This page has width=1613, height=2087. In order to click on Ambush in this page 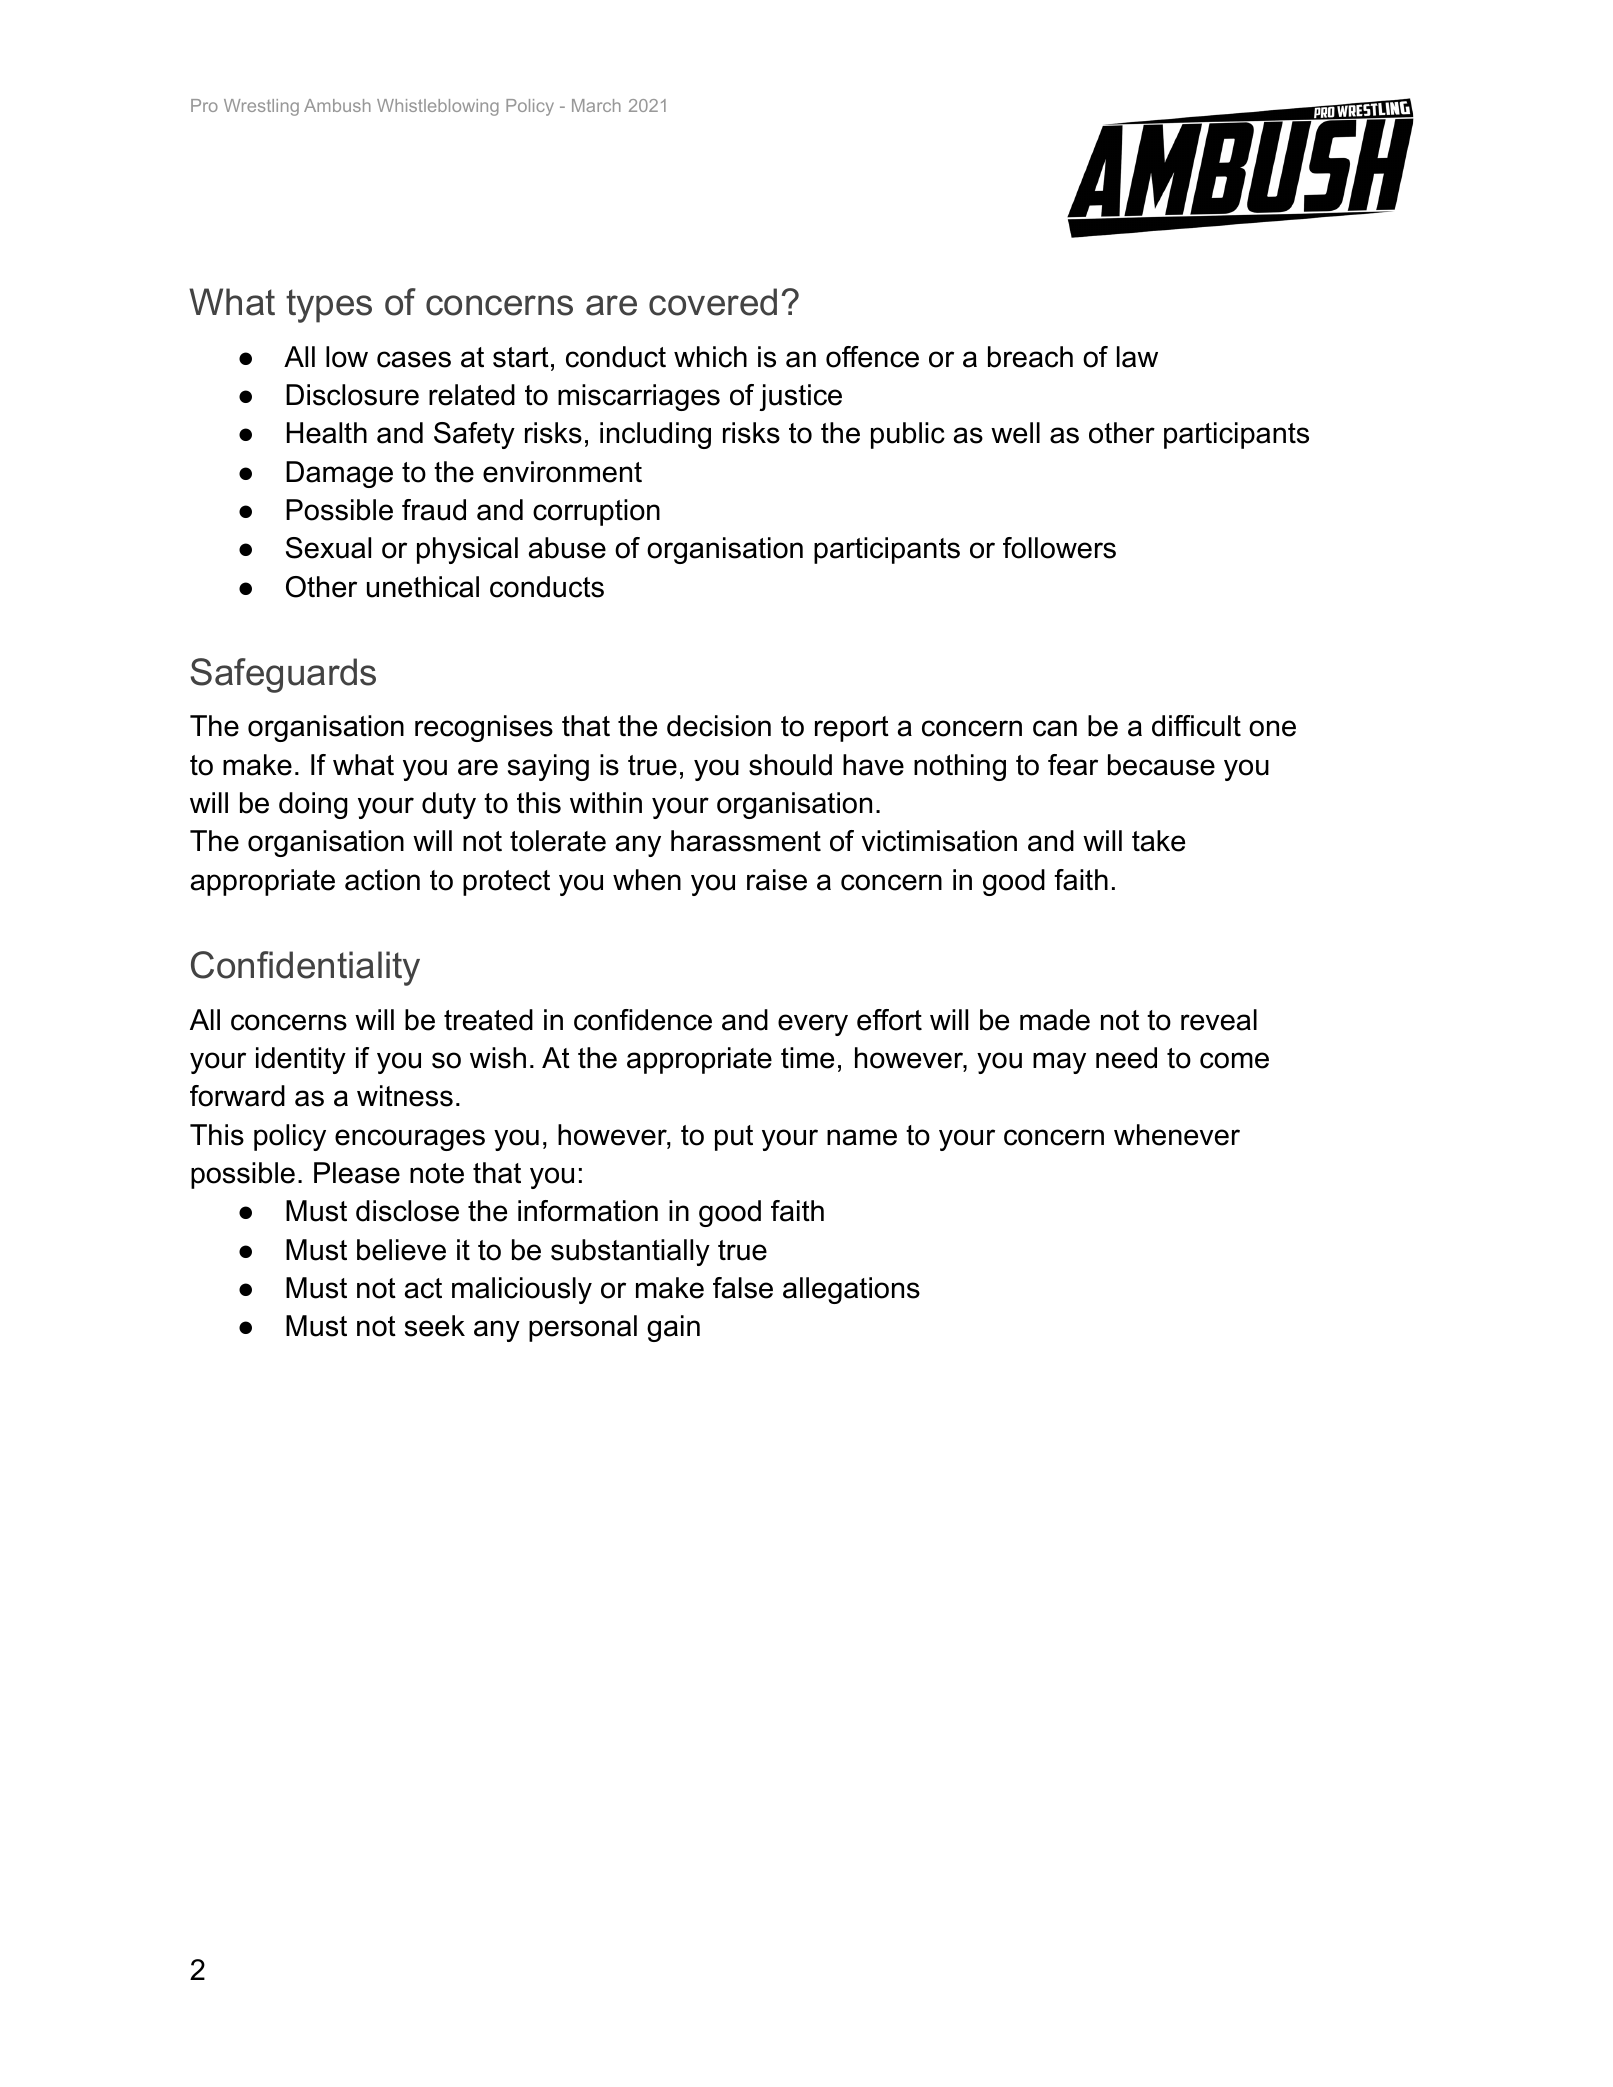, I will do `click(337, 105)`.
